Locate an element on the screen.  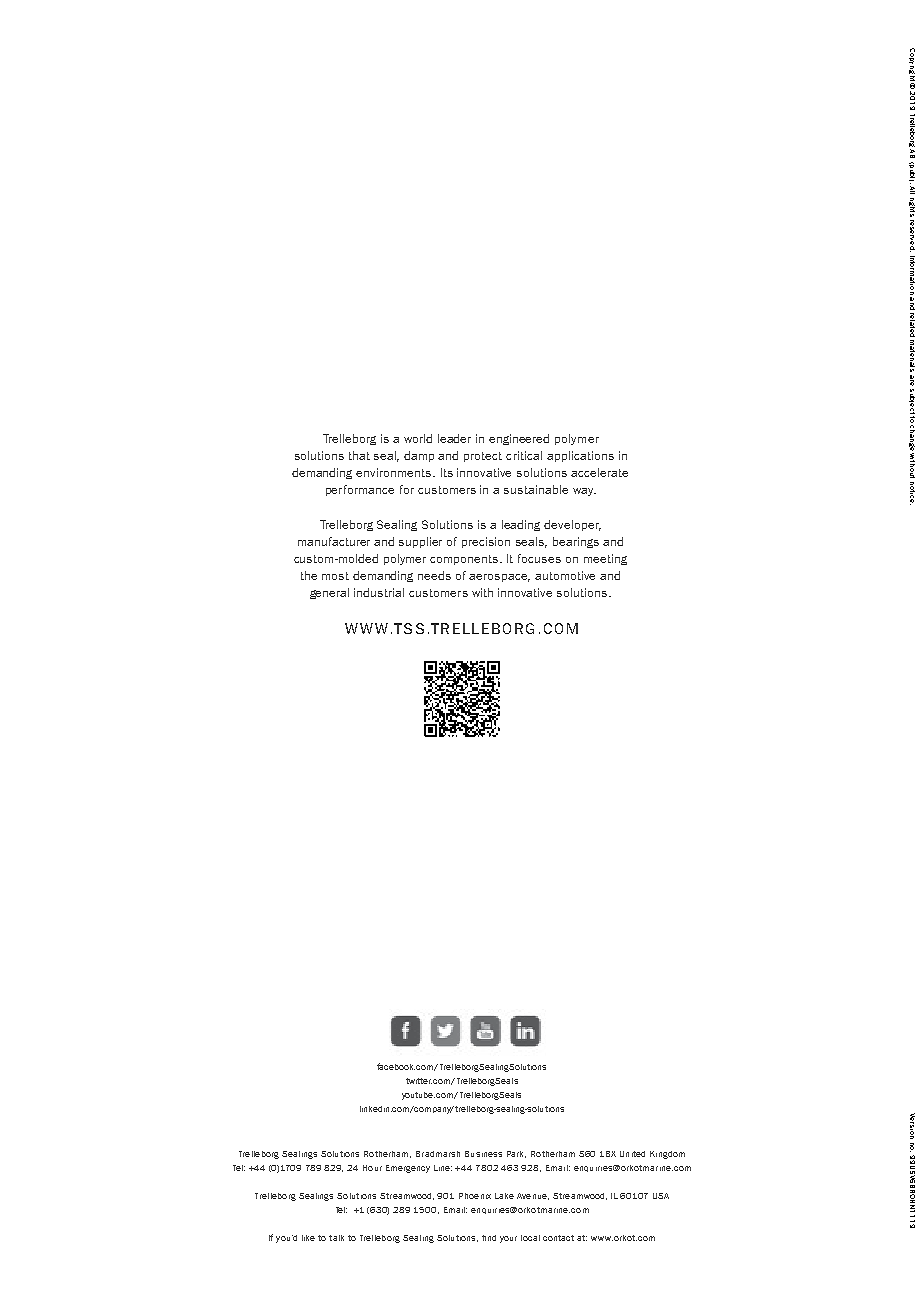
that is located at coordinates (359, 455).
